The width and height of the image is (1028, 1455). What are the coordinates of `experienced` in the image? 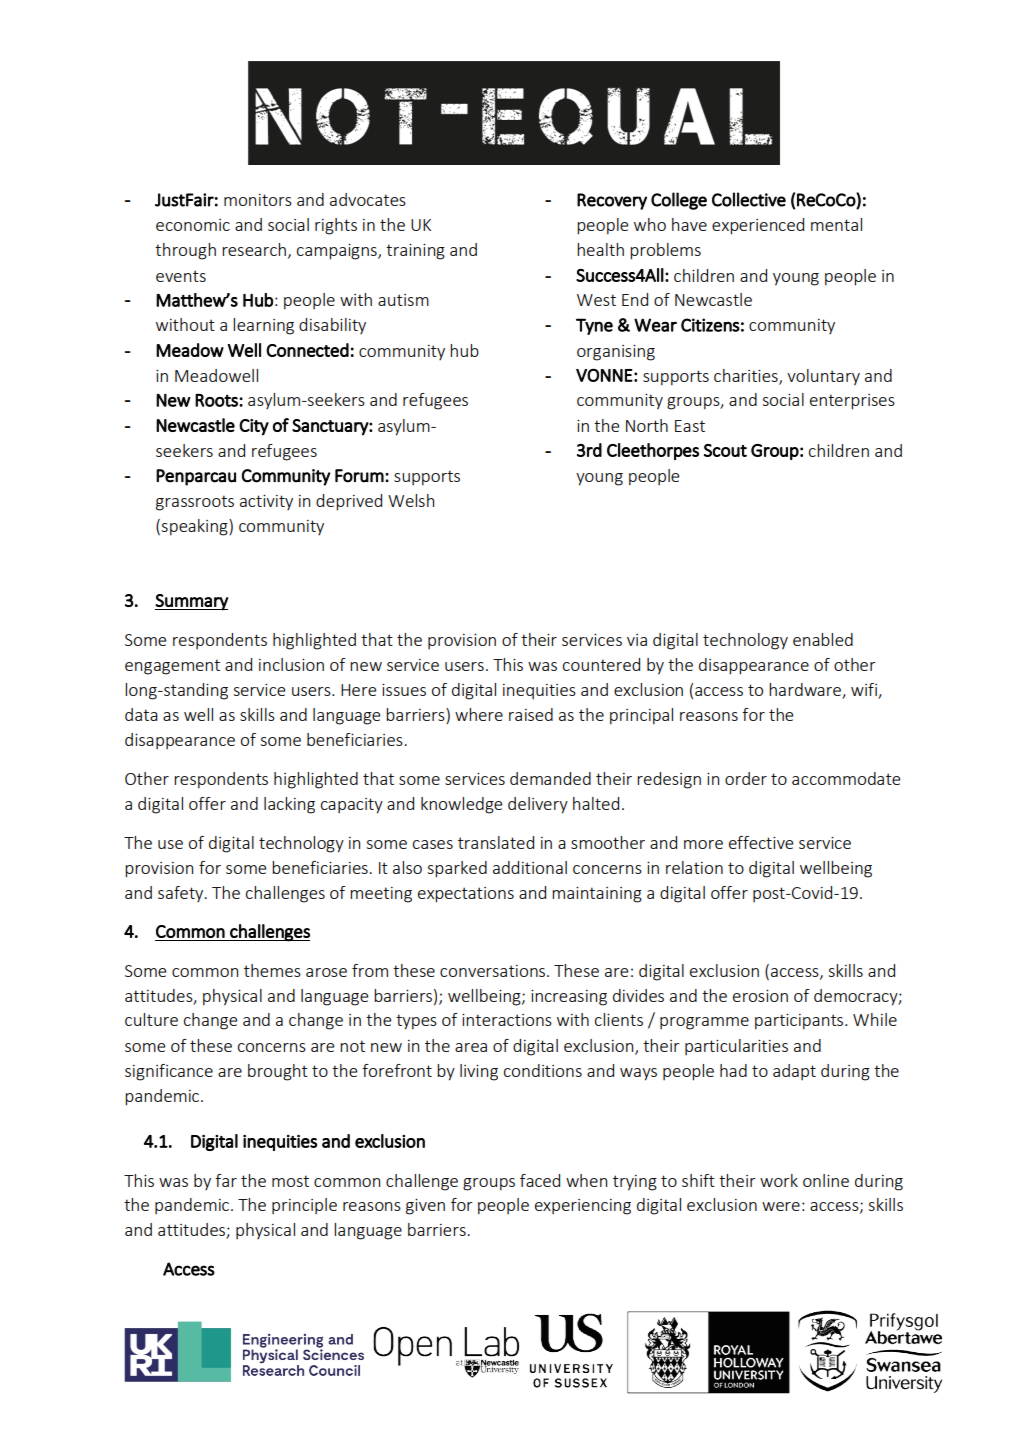 It's located at (758, 226).
